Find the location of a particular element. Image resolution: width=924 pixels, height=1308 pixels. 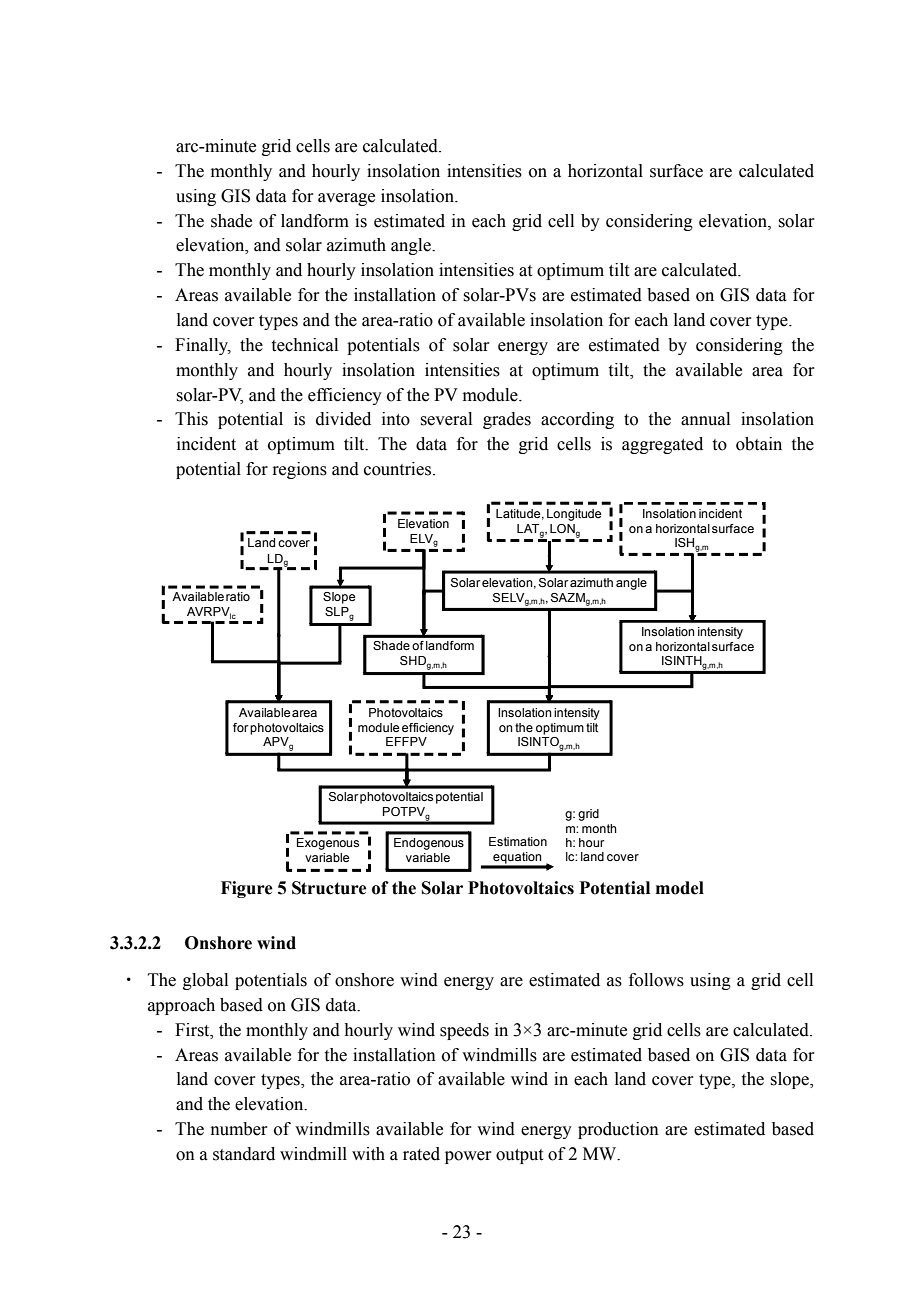

regions is located at coordinates (299, 470).
